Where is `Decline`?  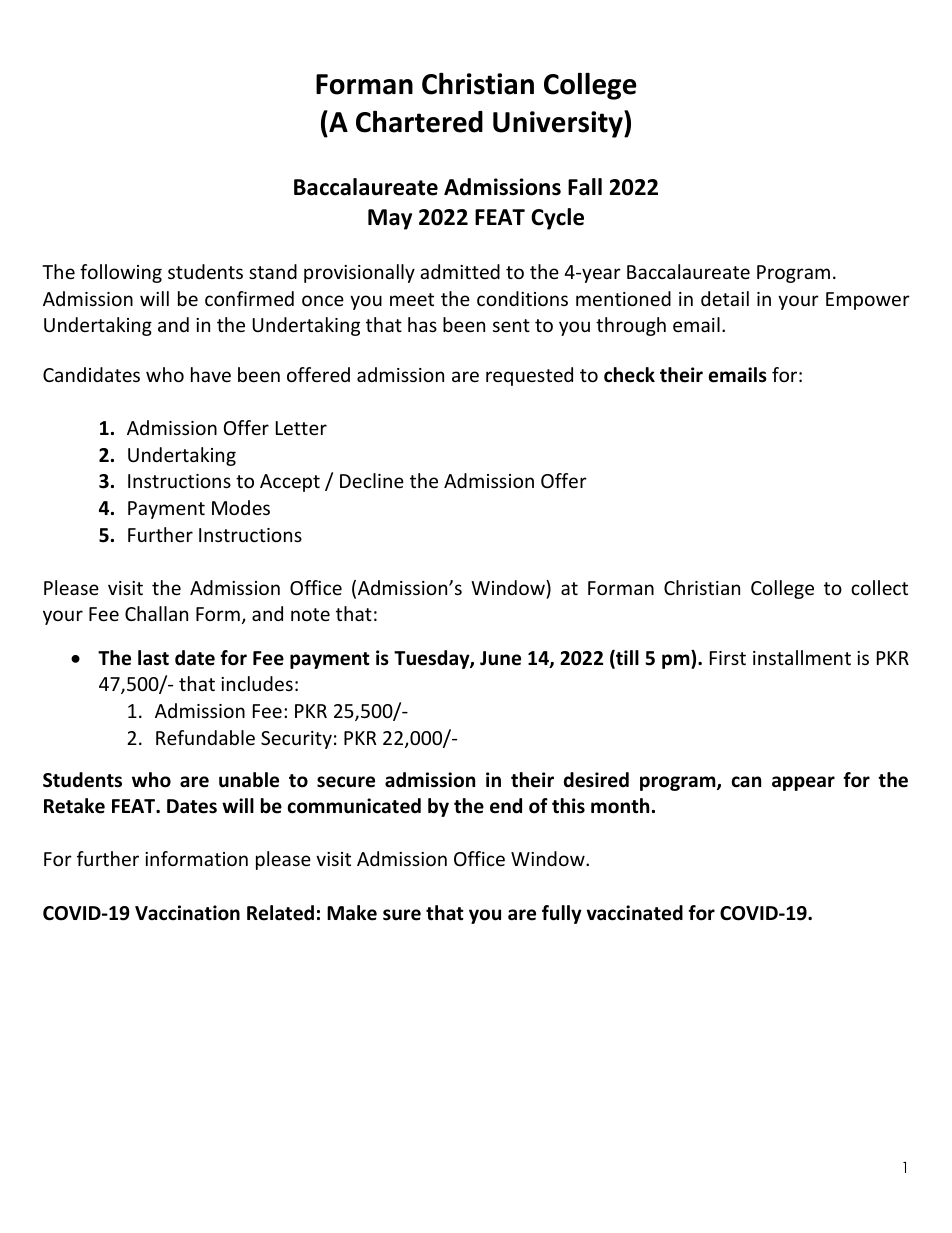
Decline is located at coordinates (372, 480).
